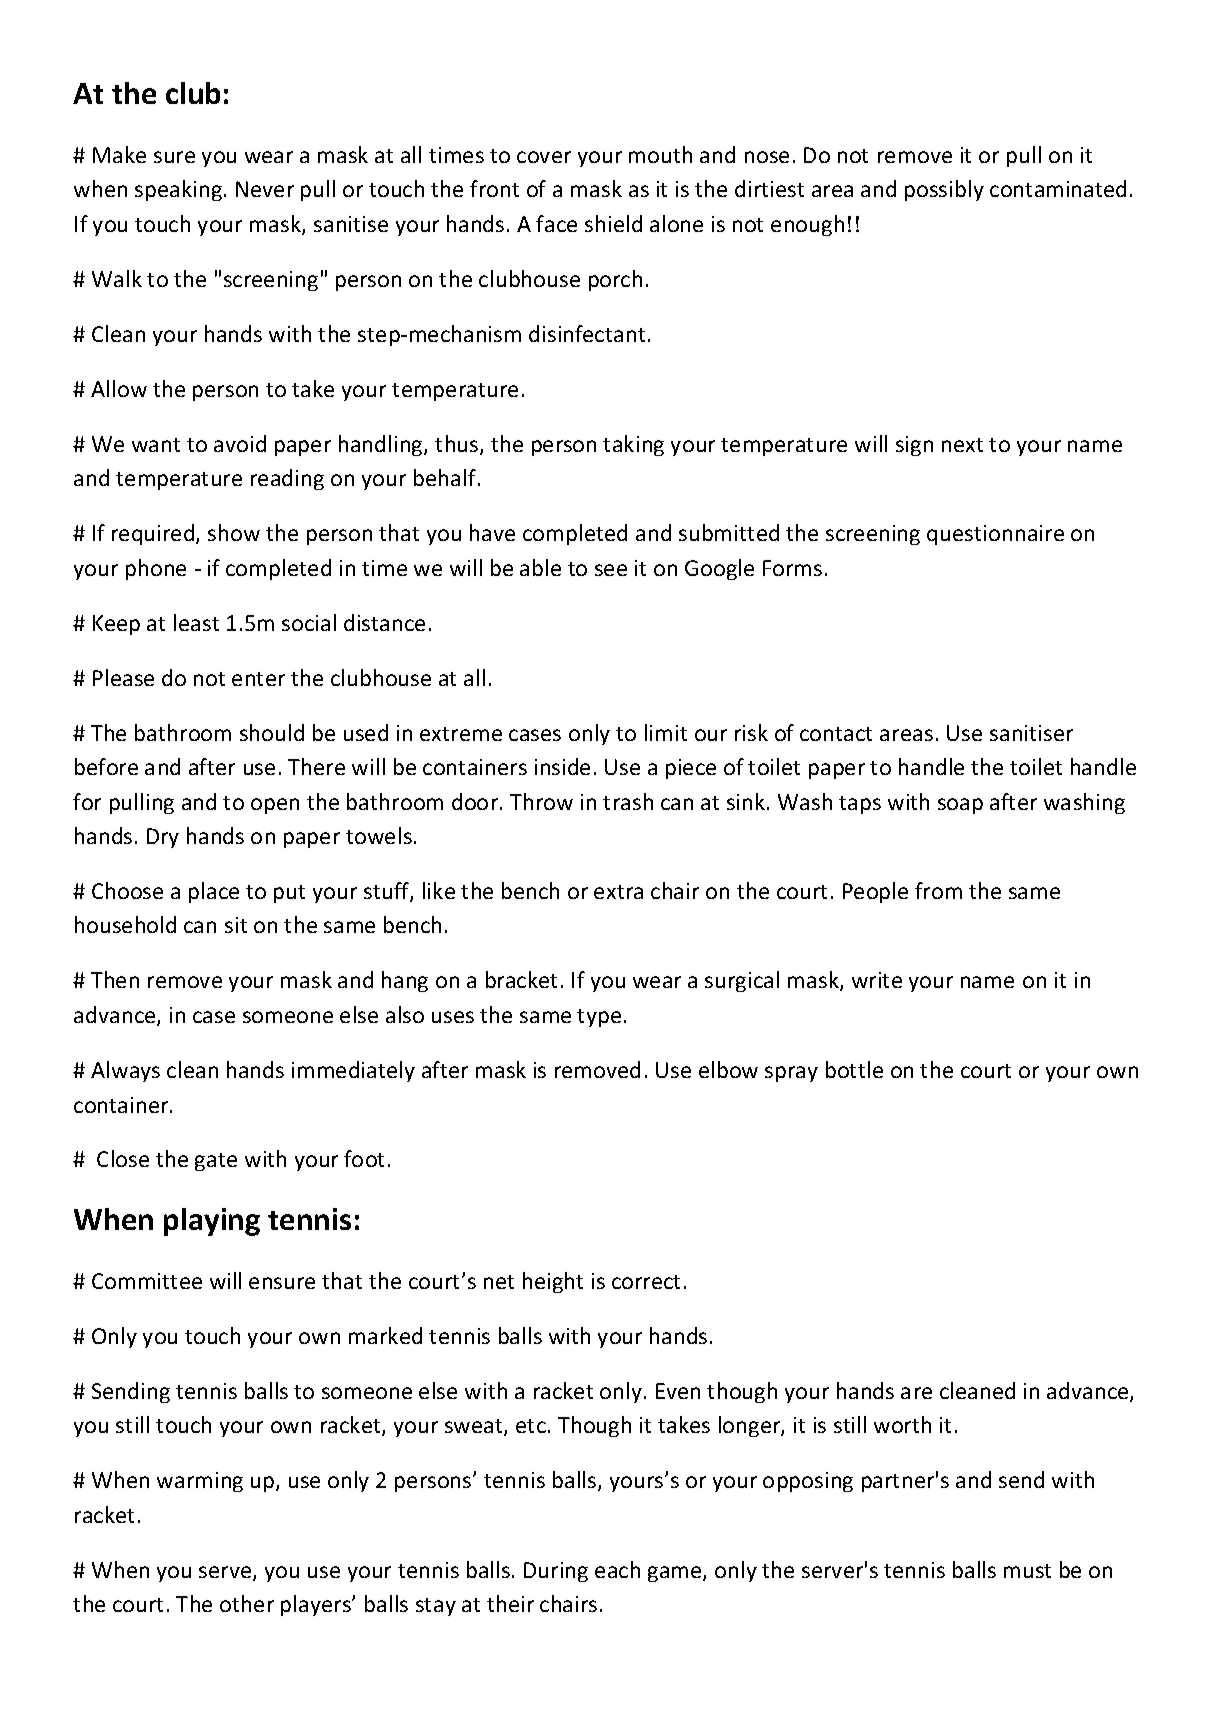  I want to click on face, so click(556, 223).
